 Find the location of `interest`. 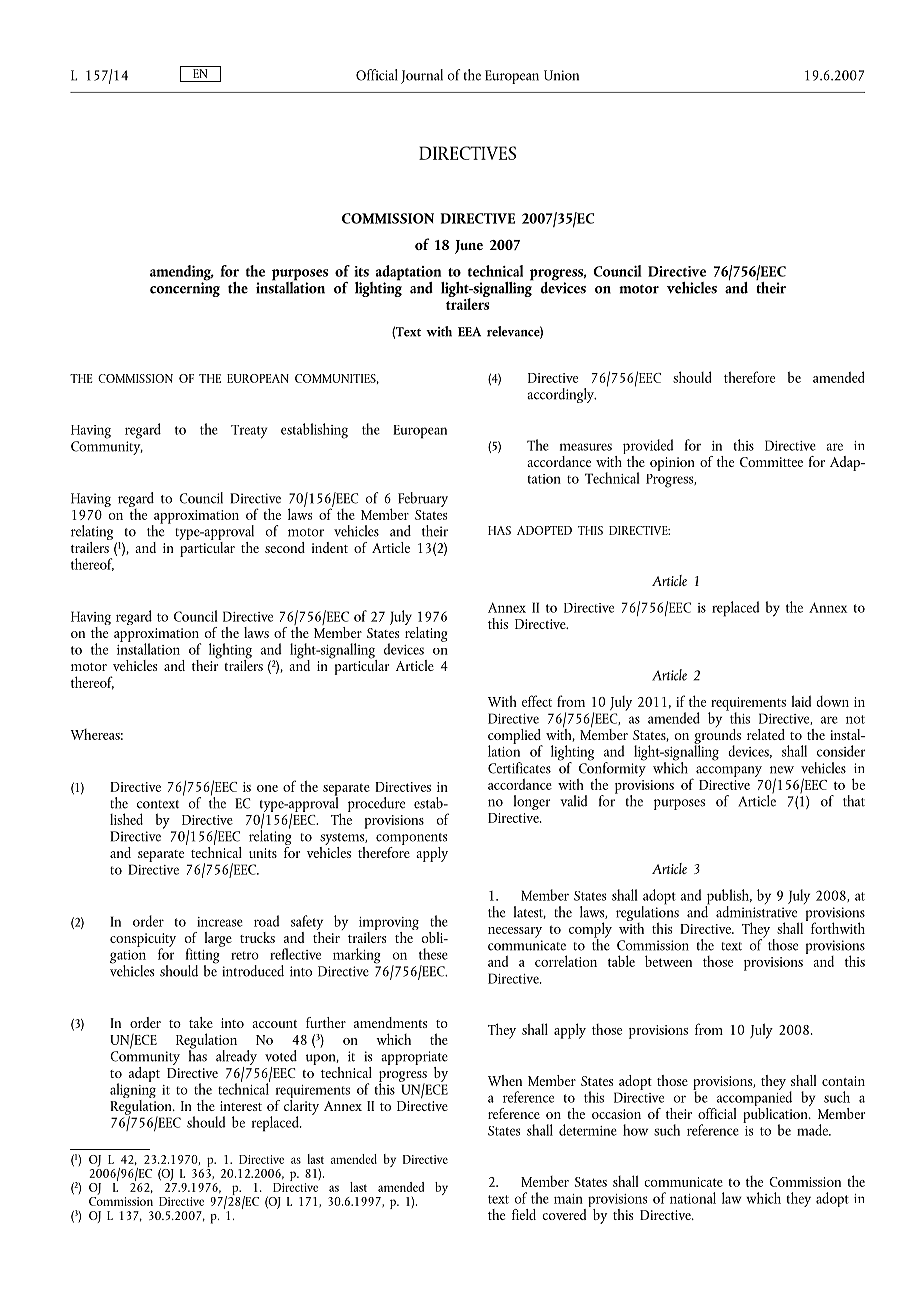

interest is located at coordinates (241, 1106).
